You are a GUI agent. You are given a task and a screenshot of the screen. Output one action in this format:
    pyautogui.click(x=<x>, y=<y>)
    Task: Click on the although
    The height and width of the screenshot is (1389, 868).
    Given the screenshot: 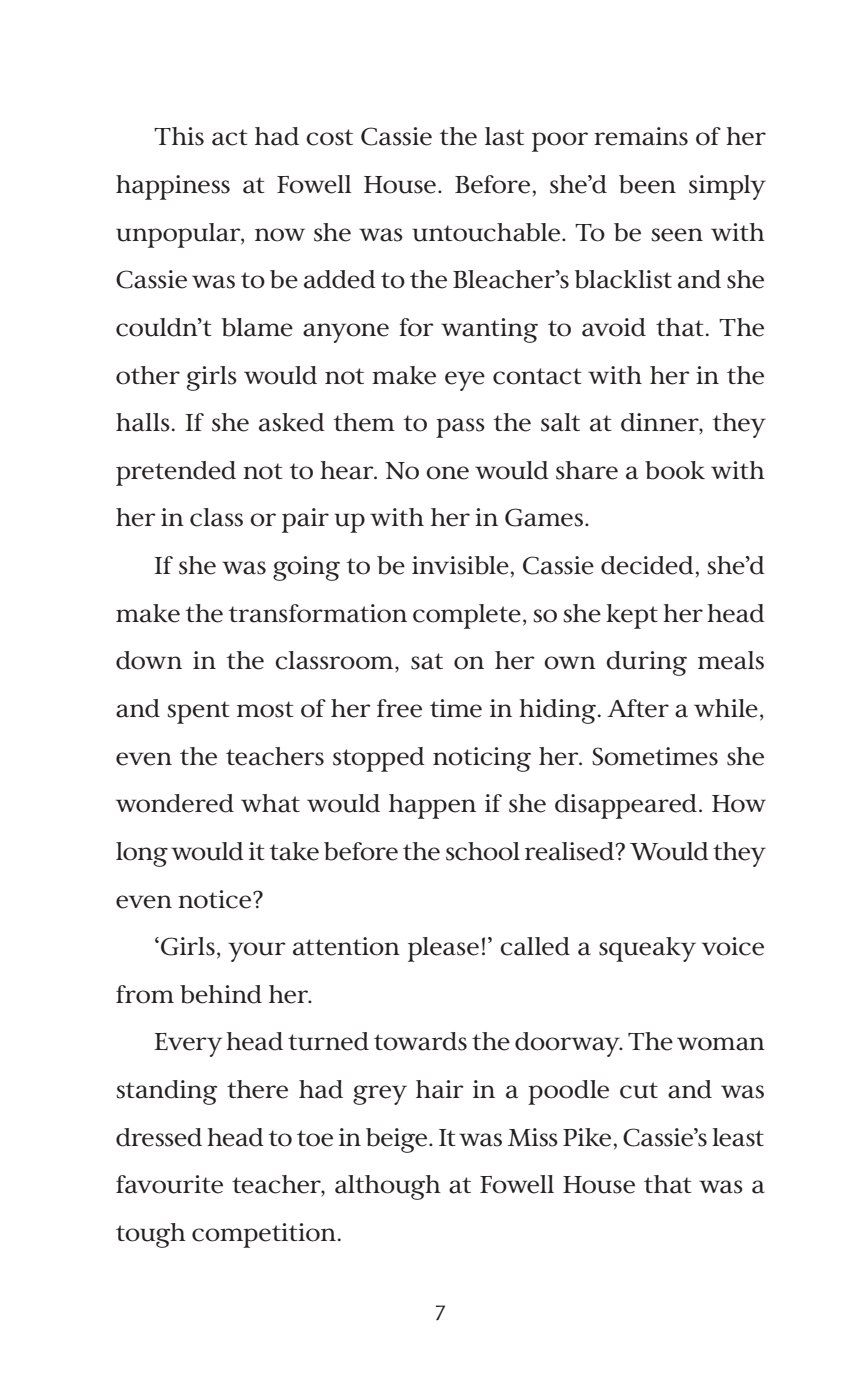 What is the action you would take?
    pyautogui.click(x=388, y=1187)
